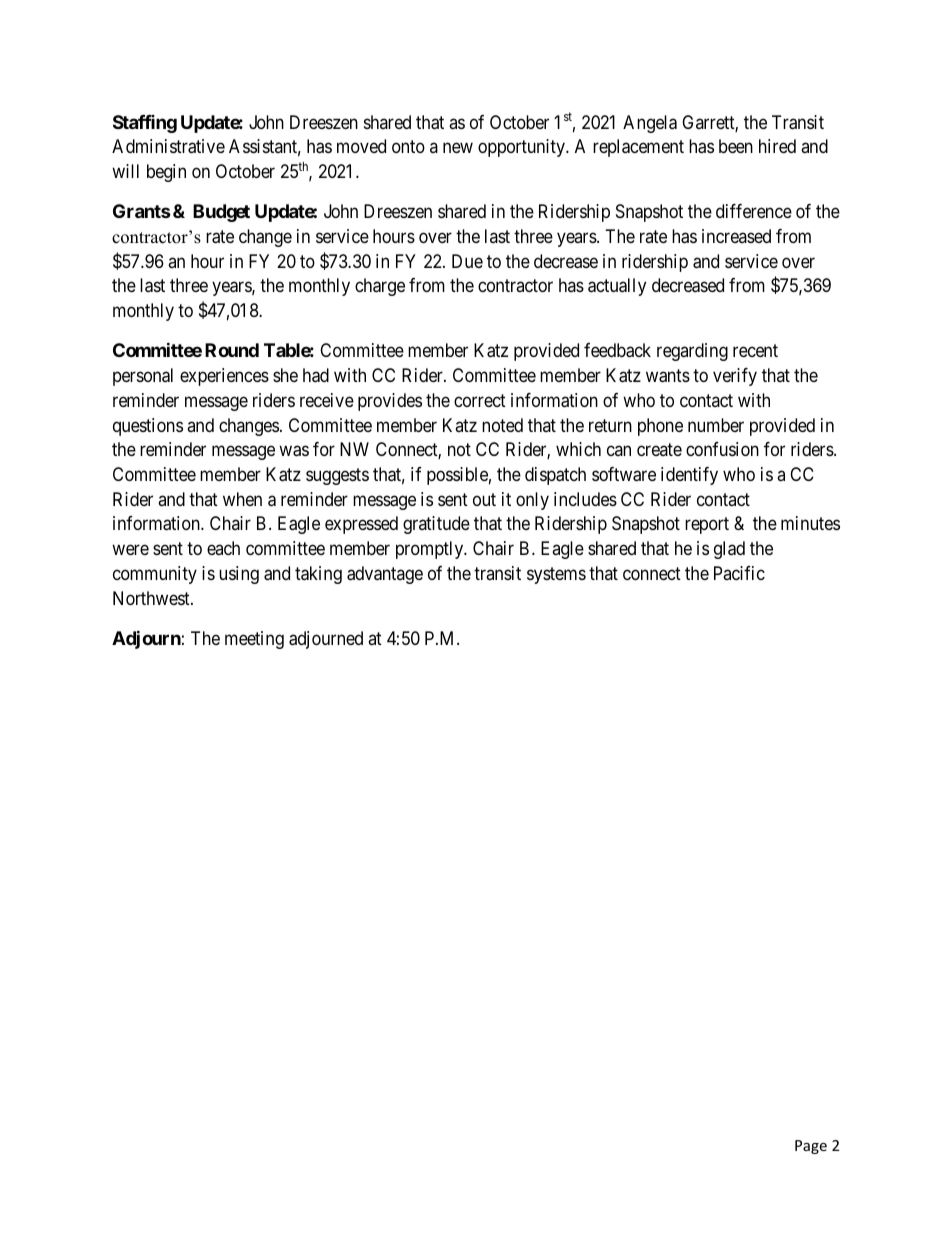 The width and height of the document is (952, 1233). What do you see at coordinates (811, 1147) in the document?
I see `Page` at bounding box center [811, 1147].
